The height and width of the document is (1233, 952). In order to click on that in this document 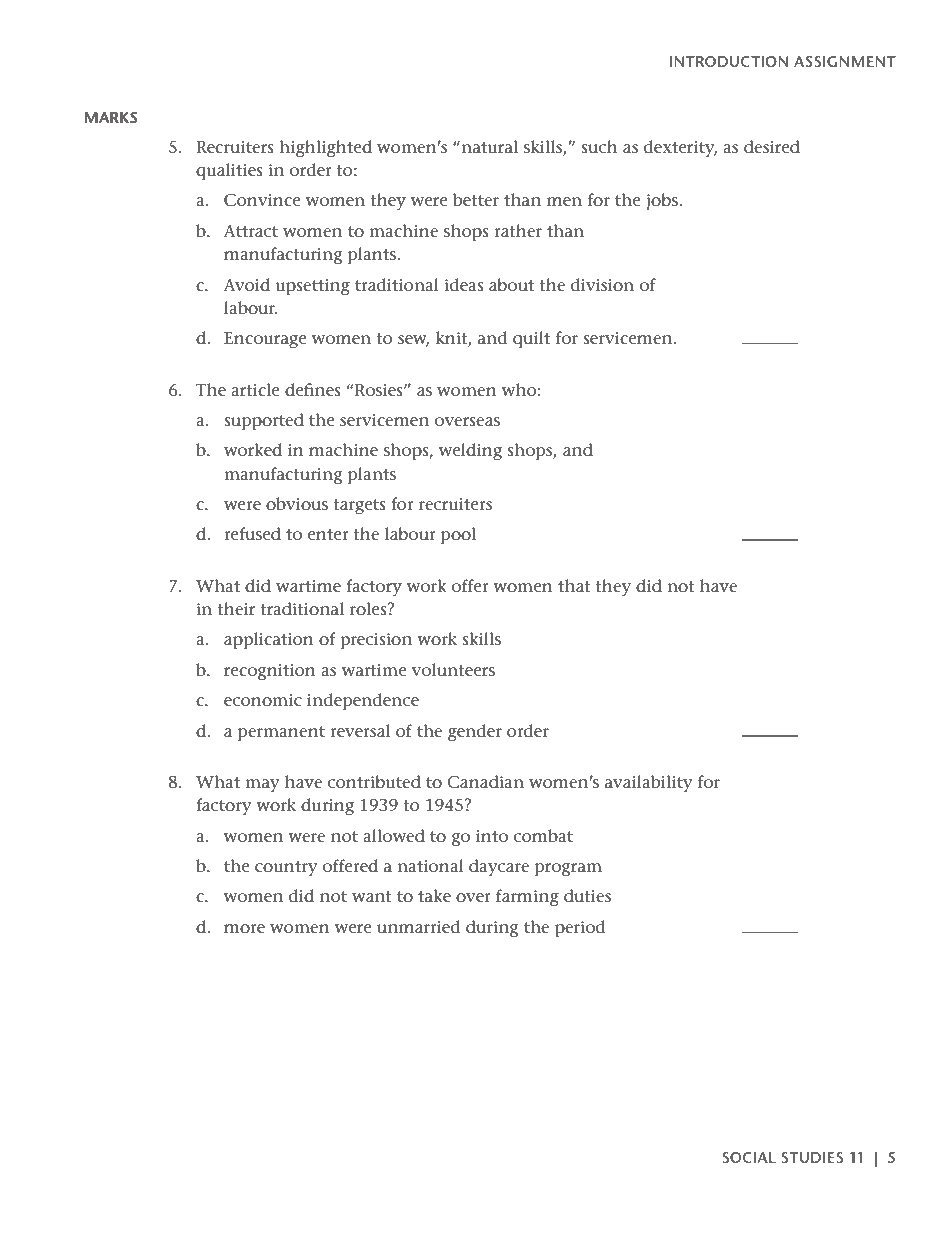, I will do `click(574, 585)`.
